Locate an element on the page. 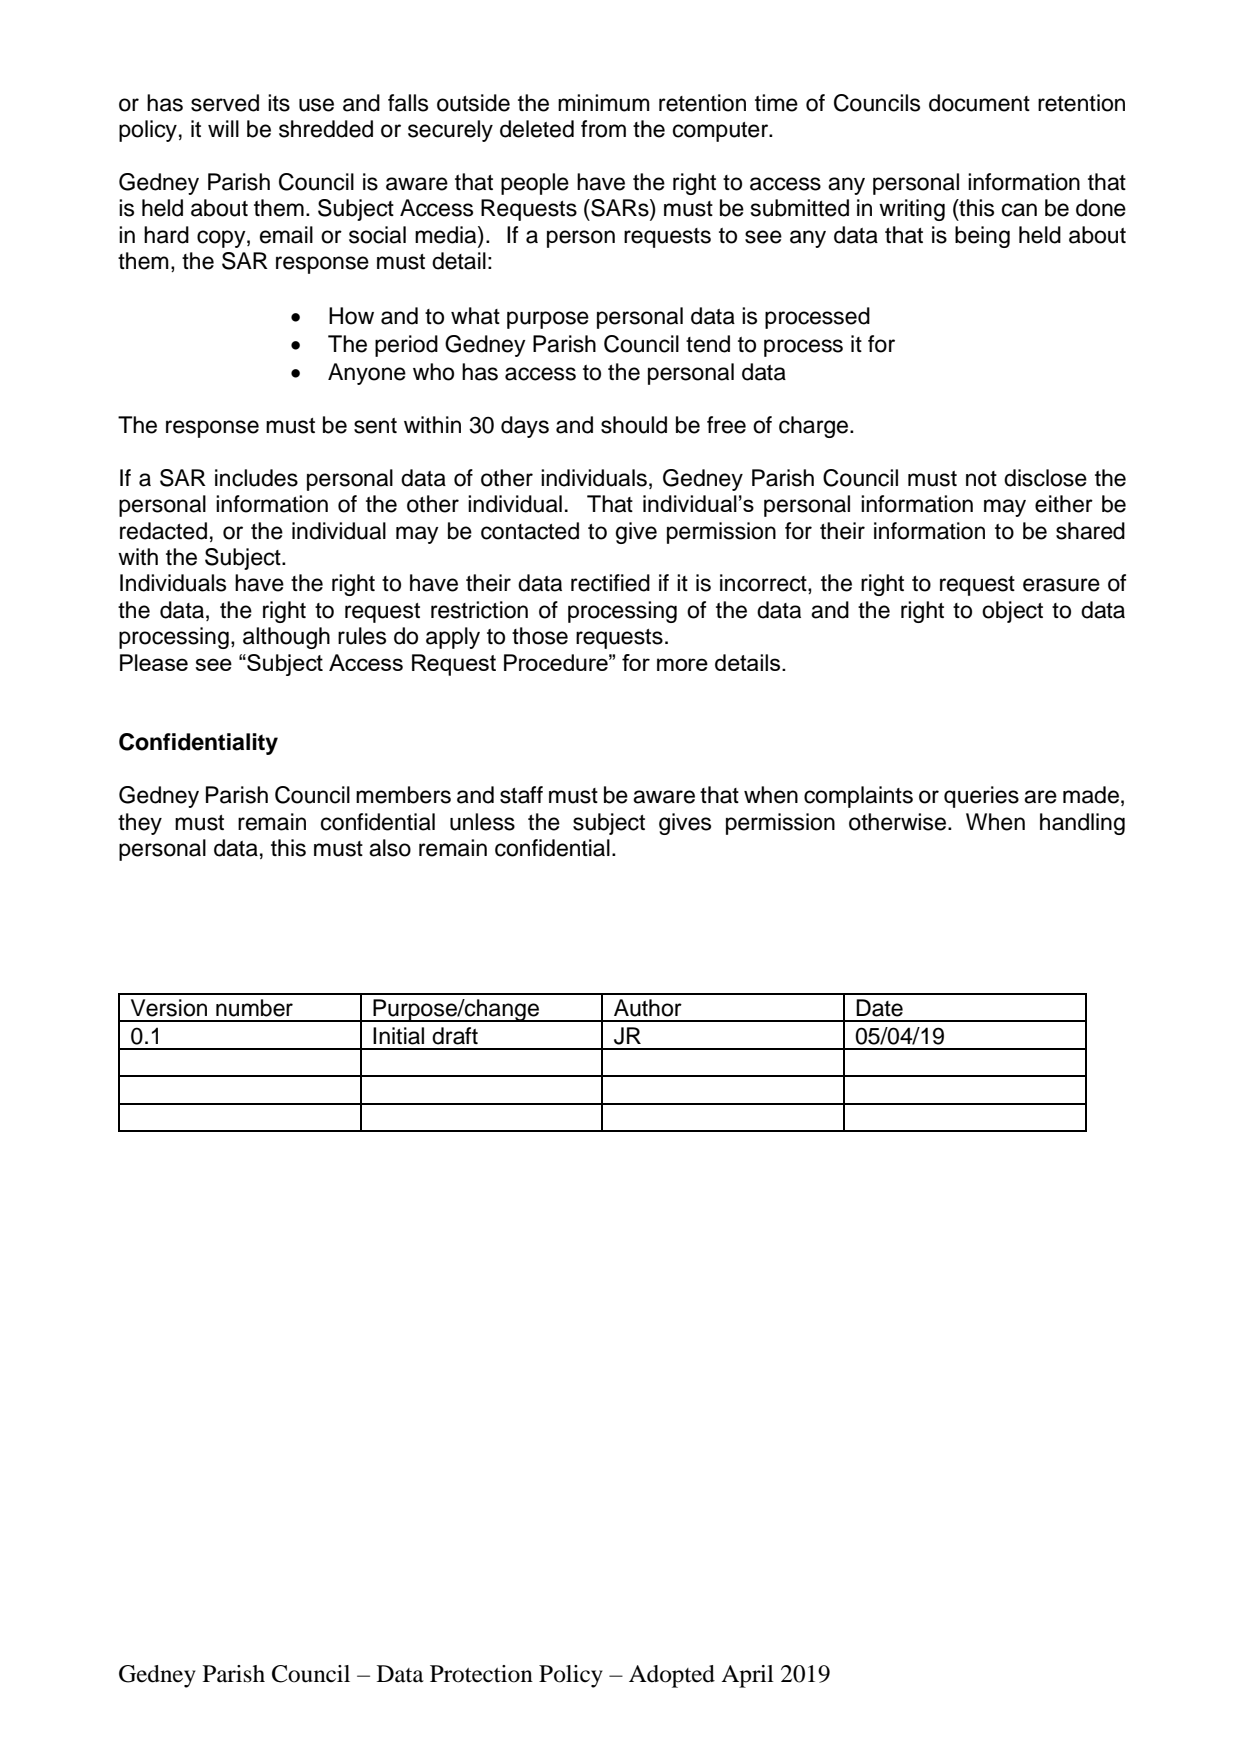  document is located at coordinates (979, 103).
